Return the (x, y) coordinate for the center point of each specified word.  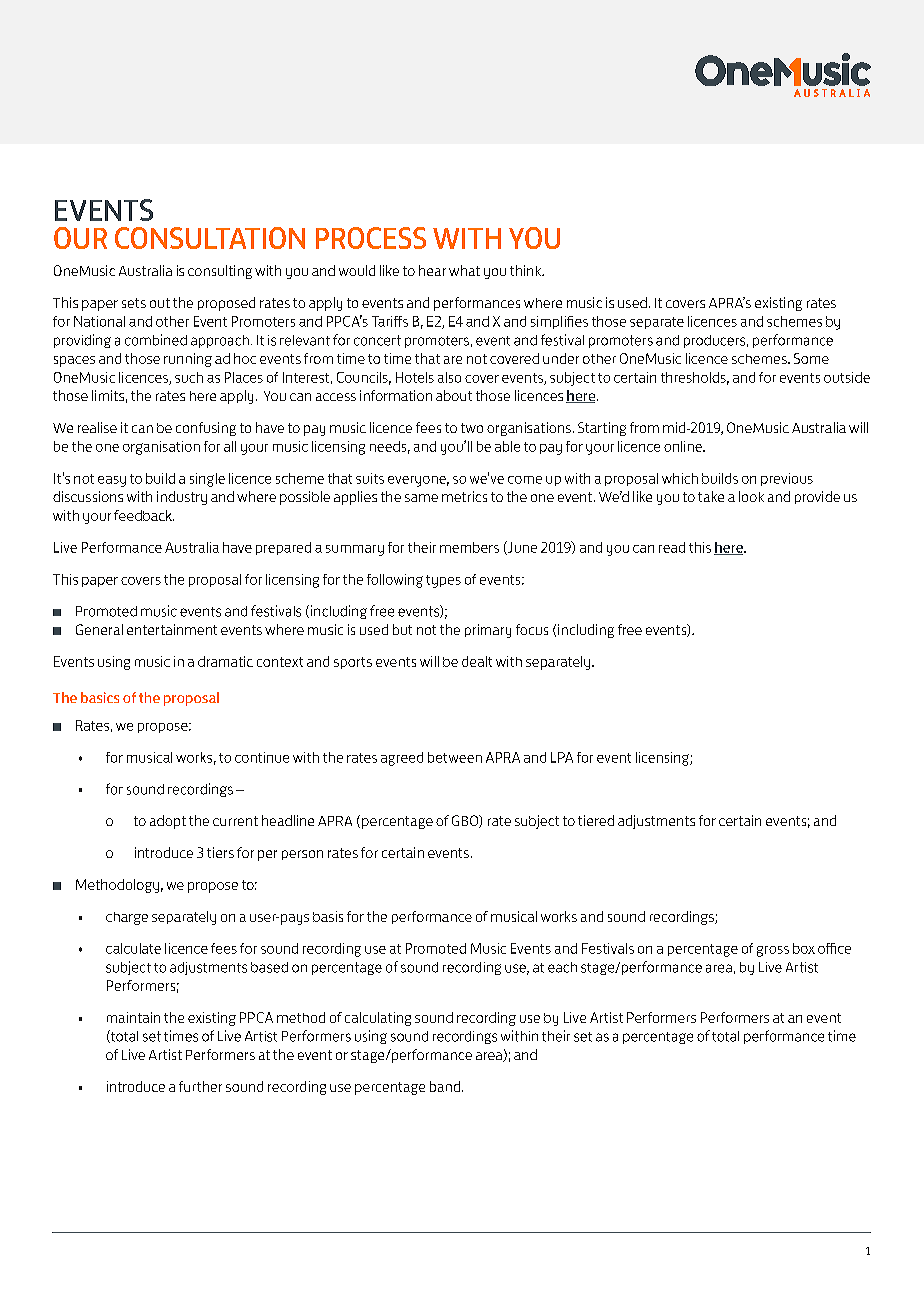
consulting (220, 272)
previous (787, 479)
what (464, 270)
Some (811, 358)
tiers (220, 852)
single (207, 480)
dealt (477, 661)
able (507, 446)
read (672, 547)
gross (773, 951)
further (200, 1086)
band (445, 1086)
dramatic (225, 661)
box (804, 948)
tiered (596, 820)
